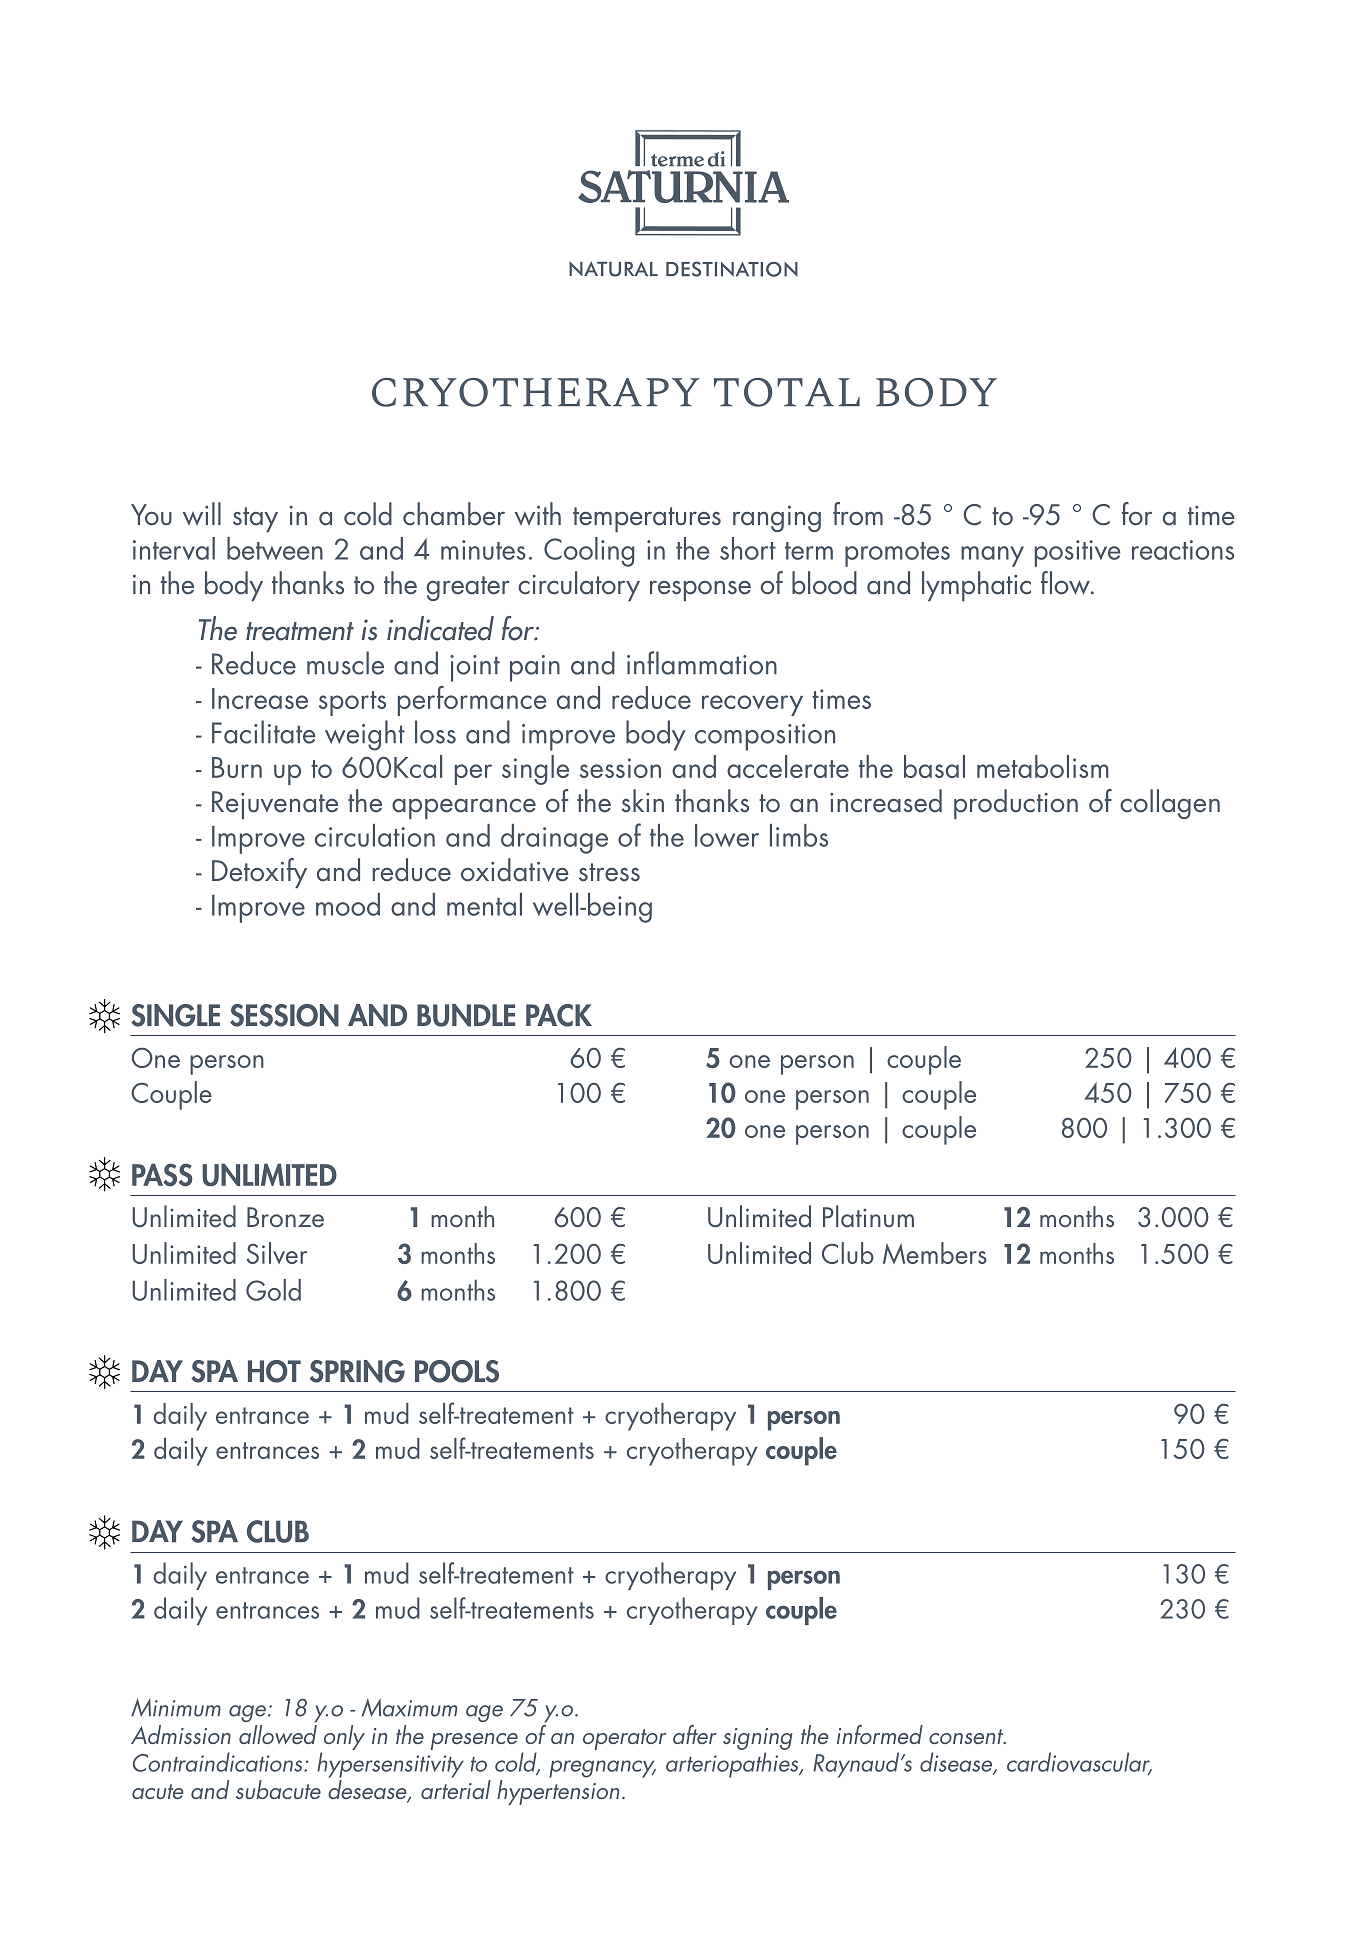 Image resolution: width=1367 pixels, height=1933 pixels. Describe the element at coordinates (255, 519) in the screenshot. I see `stay` at that location.
